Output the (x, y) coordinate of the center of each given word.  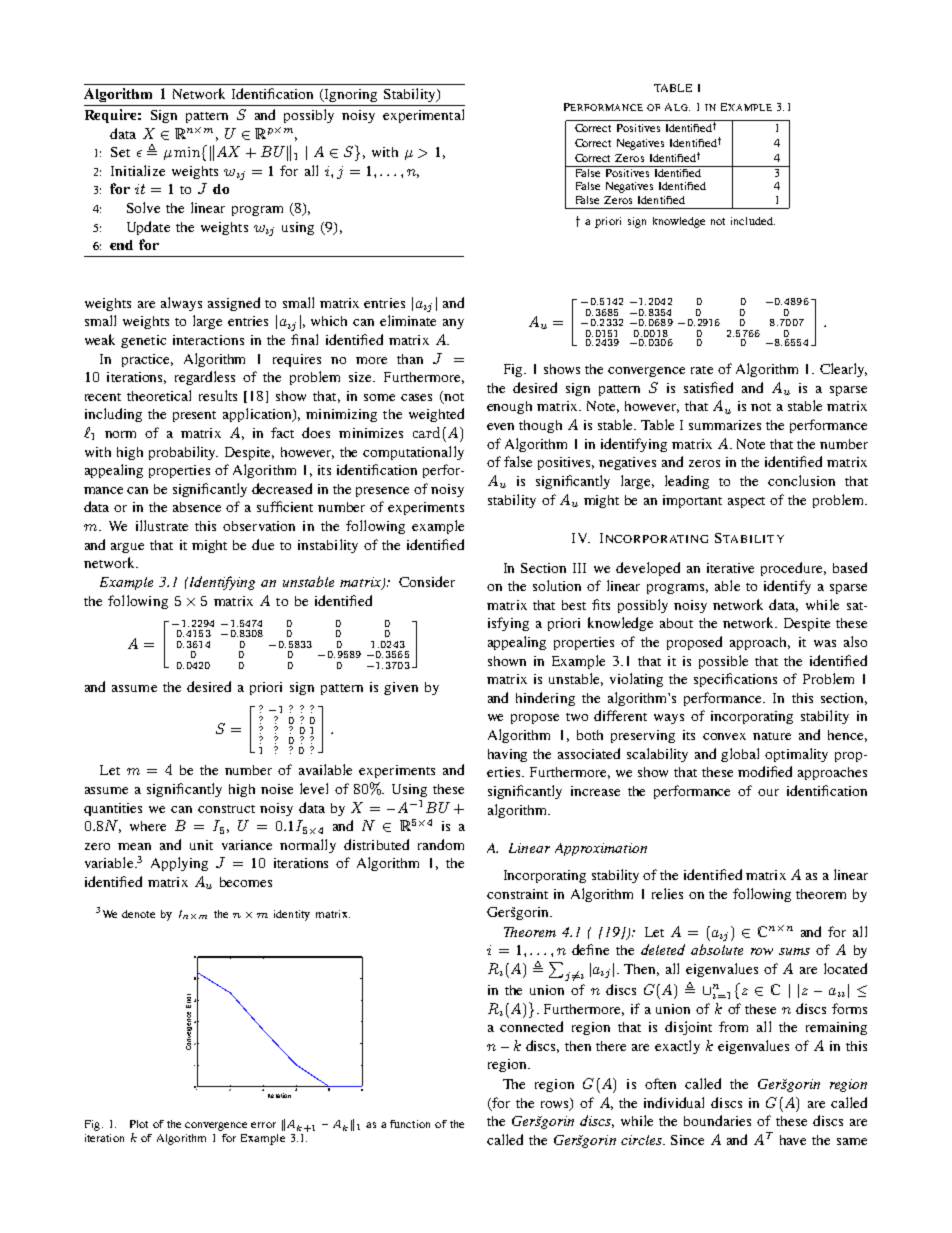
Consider (427, 581)
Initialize (138, 170)
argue (127, 548)
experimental (423, 116)
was (825, 643)
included (753, 221)
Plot (139, 1124)
